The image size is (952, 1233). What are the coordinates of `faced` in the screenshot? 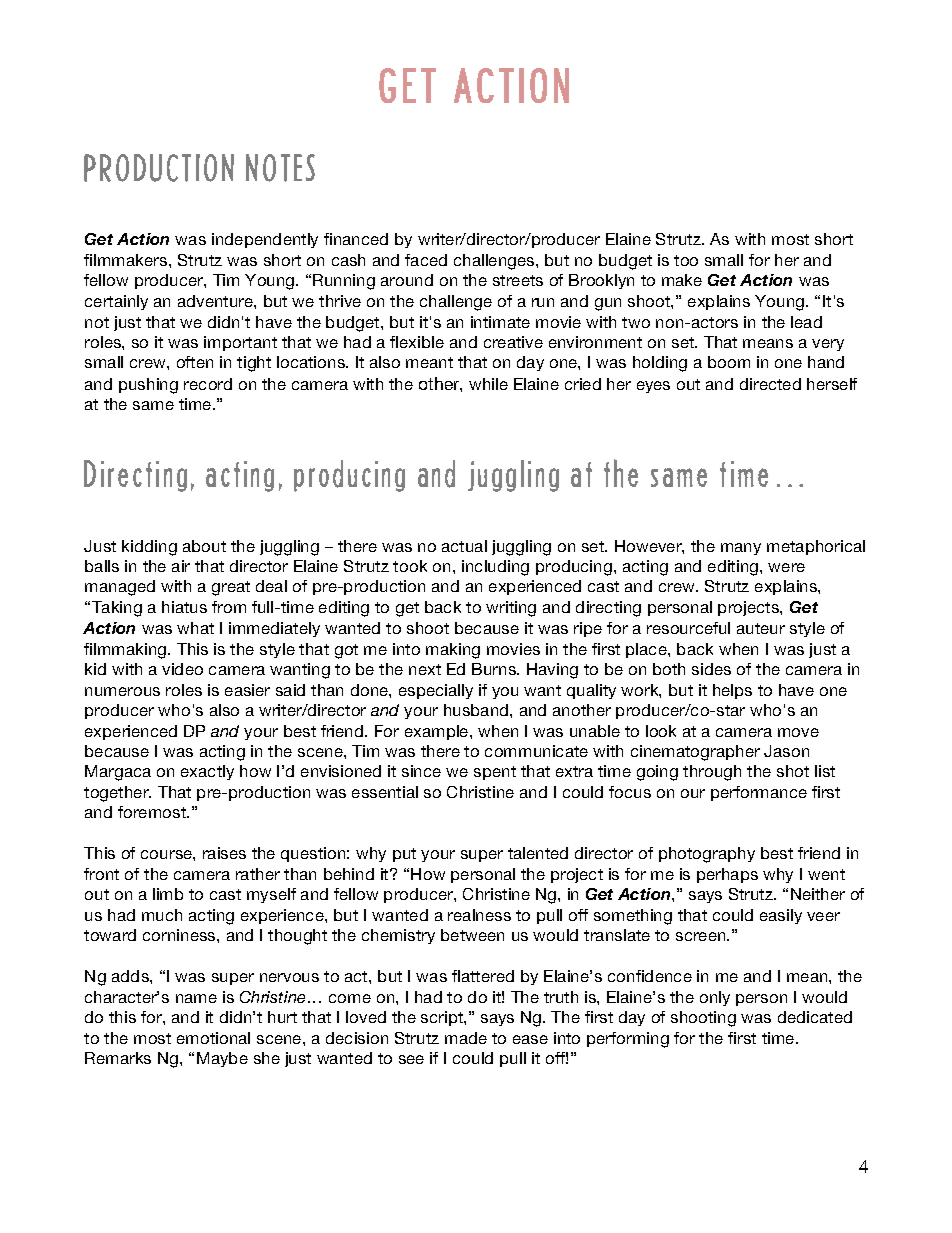 It's located at (426, 260).
